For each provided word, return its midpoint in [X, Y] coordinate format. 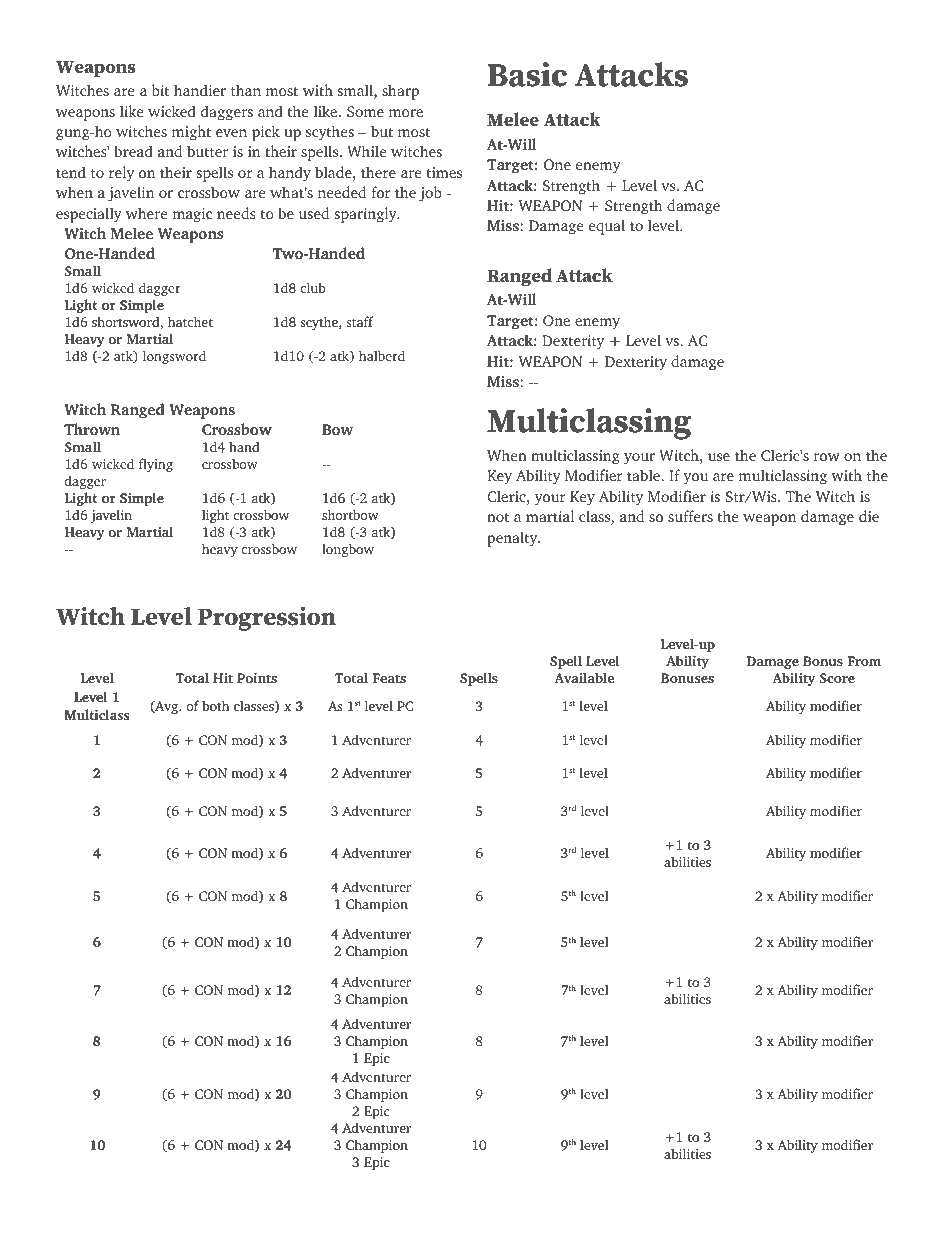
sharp [400, 92]
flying [156, 465]
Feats [389, 678]
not [498, 517]
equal [607, 227]
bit [160, 90]
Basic [527, 74]
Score [837, 678]
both [215, 705]
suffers [690, 516]
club [313, 287]
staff [360, 321]
